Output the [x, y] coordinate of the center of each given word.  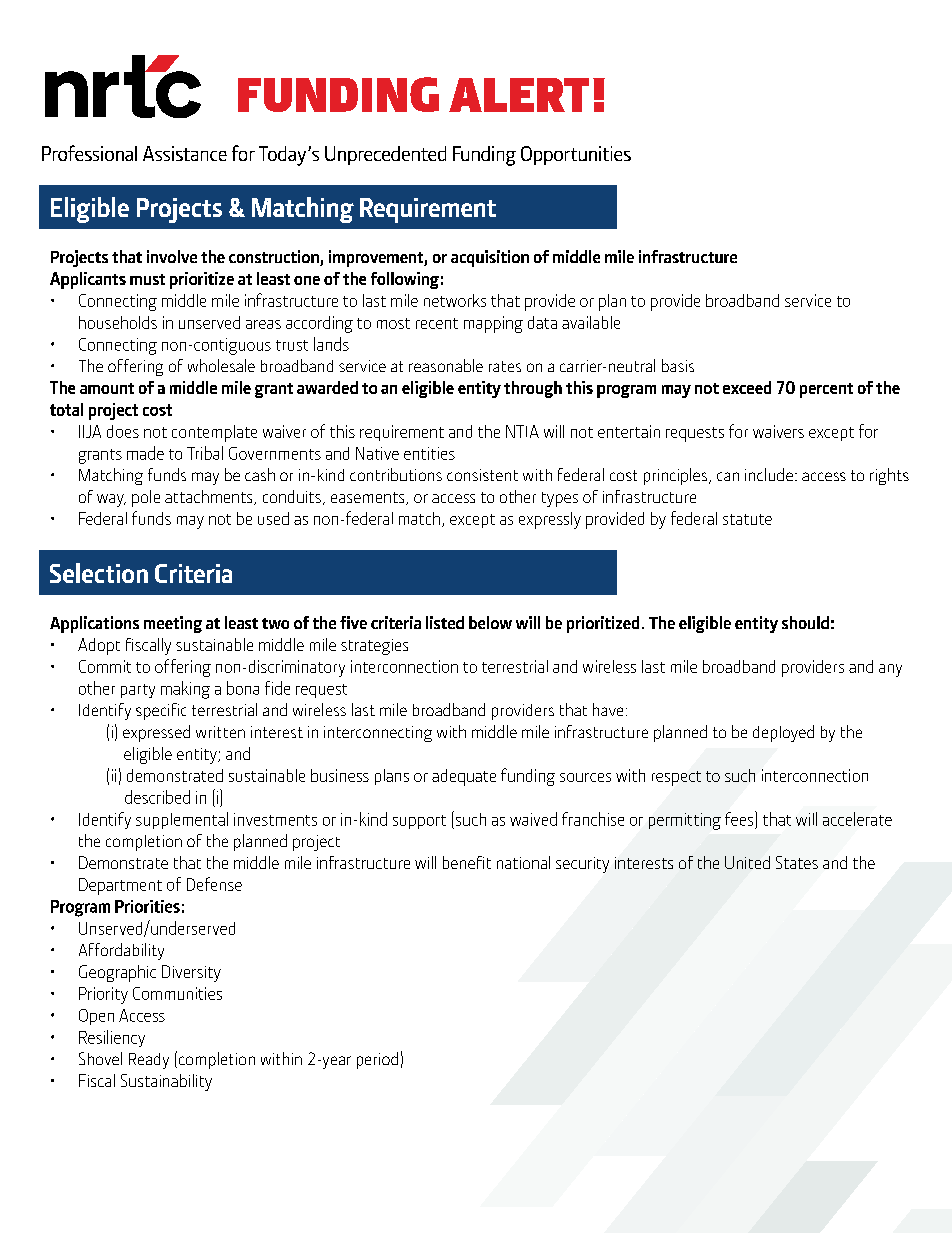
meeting [173, 624]
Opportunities [576, 155]
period [377, 1060]
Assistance [185, 153]
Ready [149, 1061]
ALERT [519, 95]
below [490, 622]
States [797, 862]
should [805, 622]
